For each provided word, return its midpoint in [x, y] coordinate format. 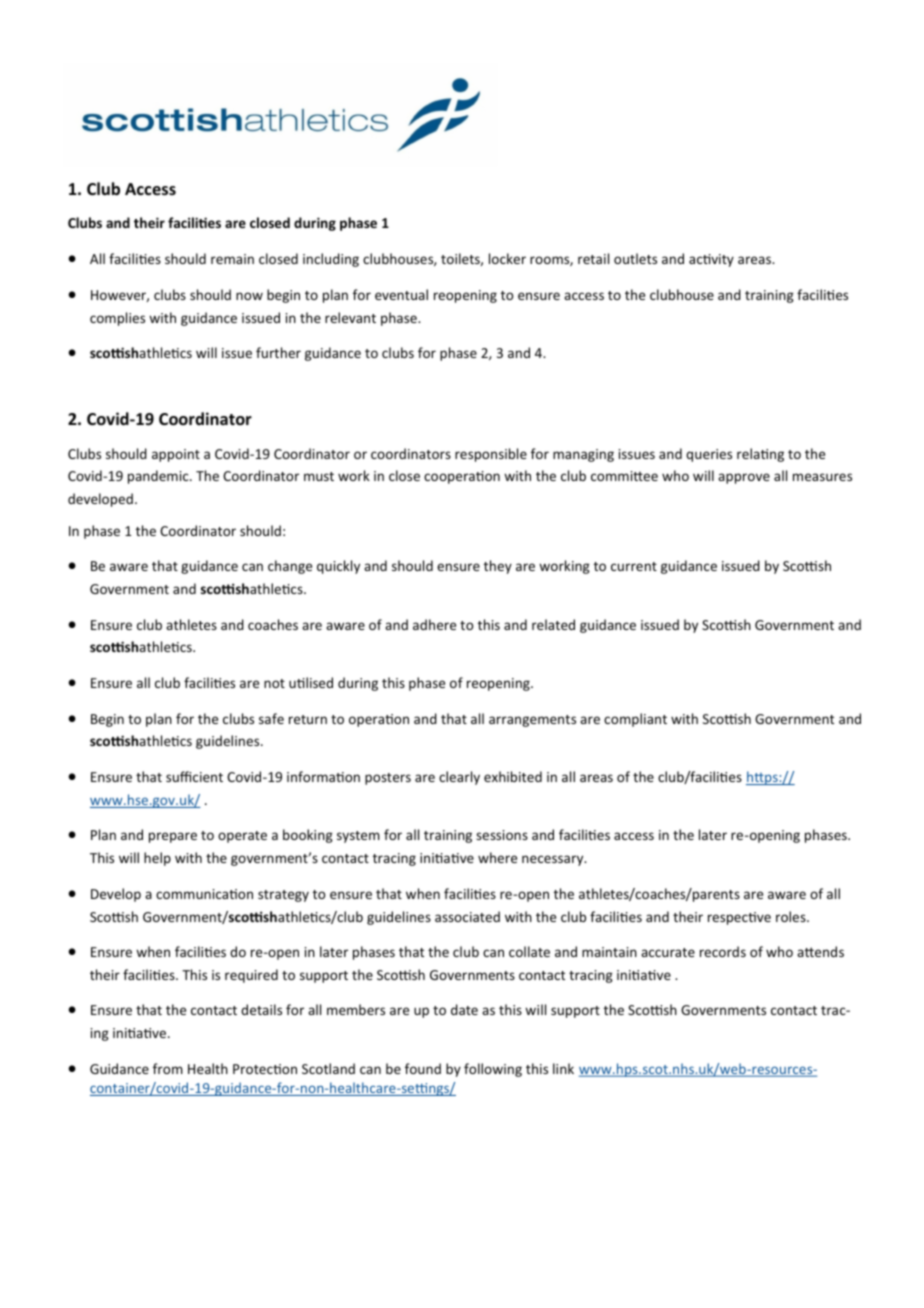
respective [739, 918]
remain [232, 259]
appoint [176, 455]
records [723, 951]
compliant [635, 720]
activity [711, 260]
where [497, 857]
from [168, 1068]
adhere [434, 624]
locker [507, 258]
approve [744, 478]
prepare [173, 837]
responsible [491, 455]
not [274, 683]
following [493, 1070]
